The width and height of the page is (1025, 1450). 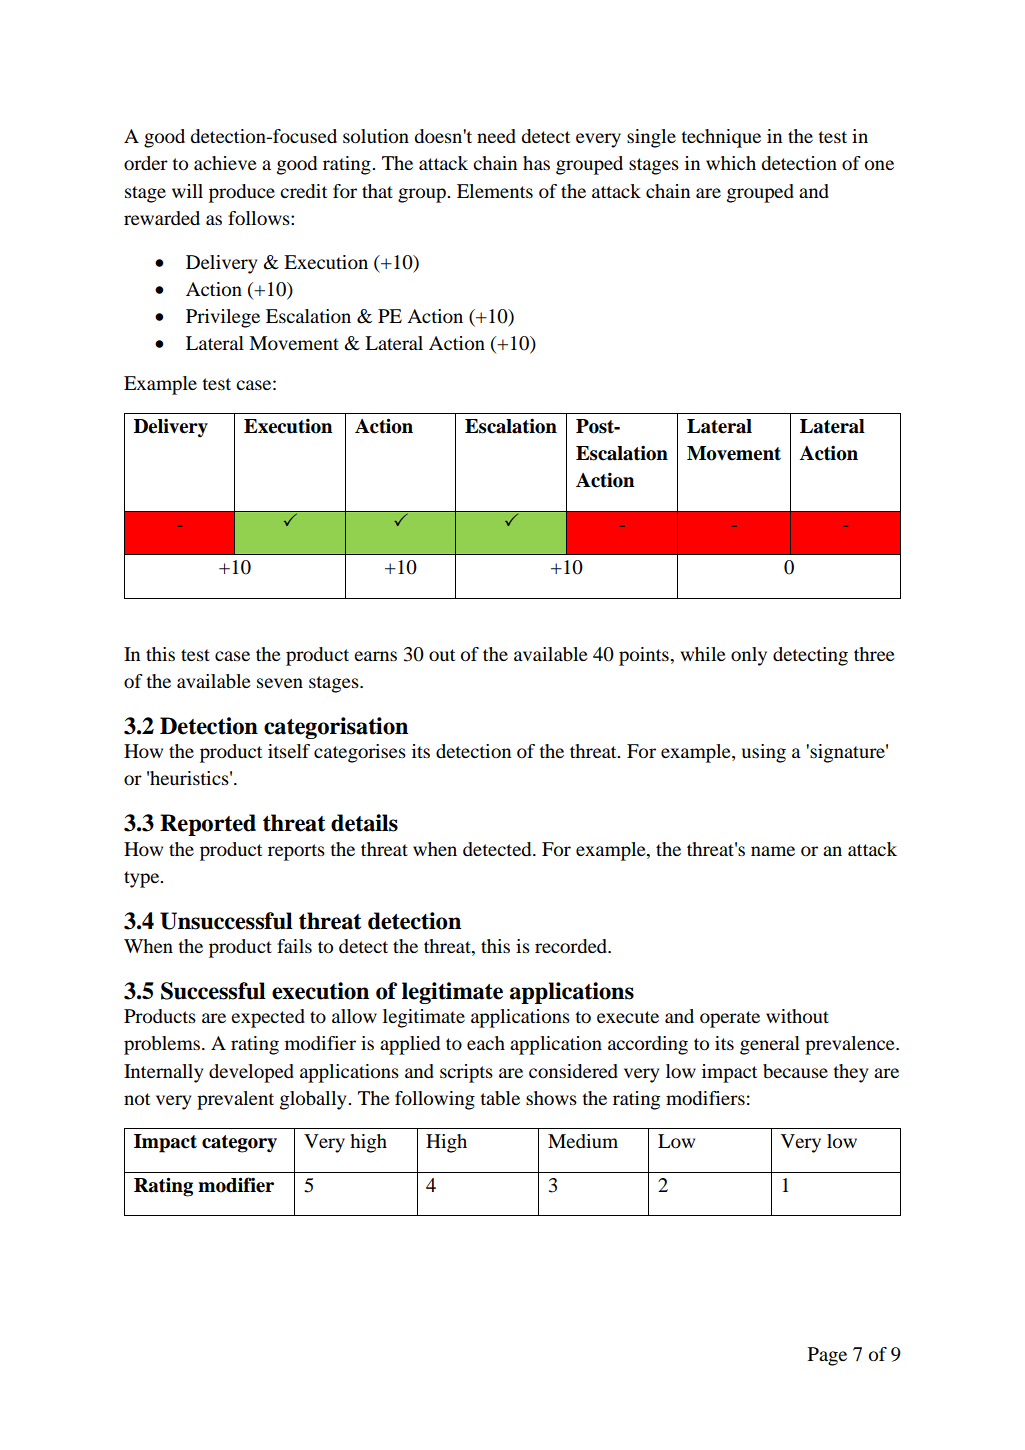 What do you see at coordinates (360, 753) in the page?
I see `categorises` at bounding box center [360, 753].
